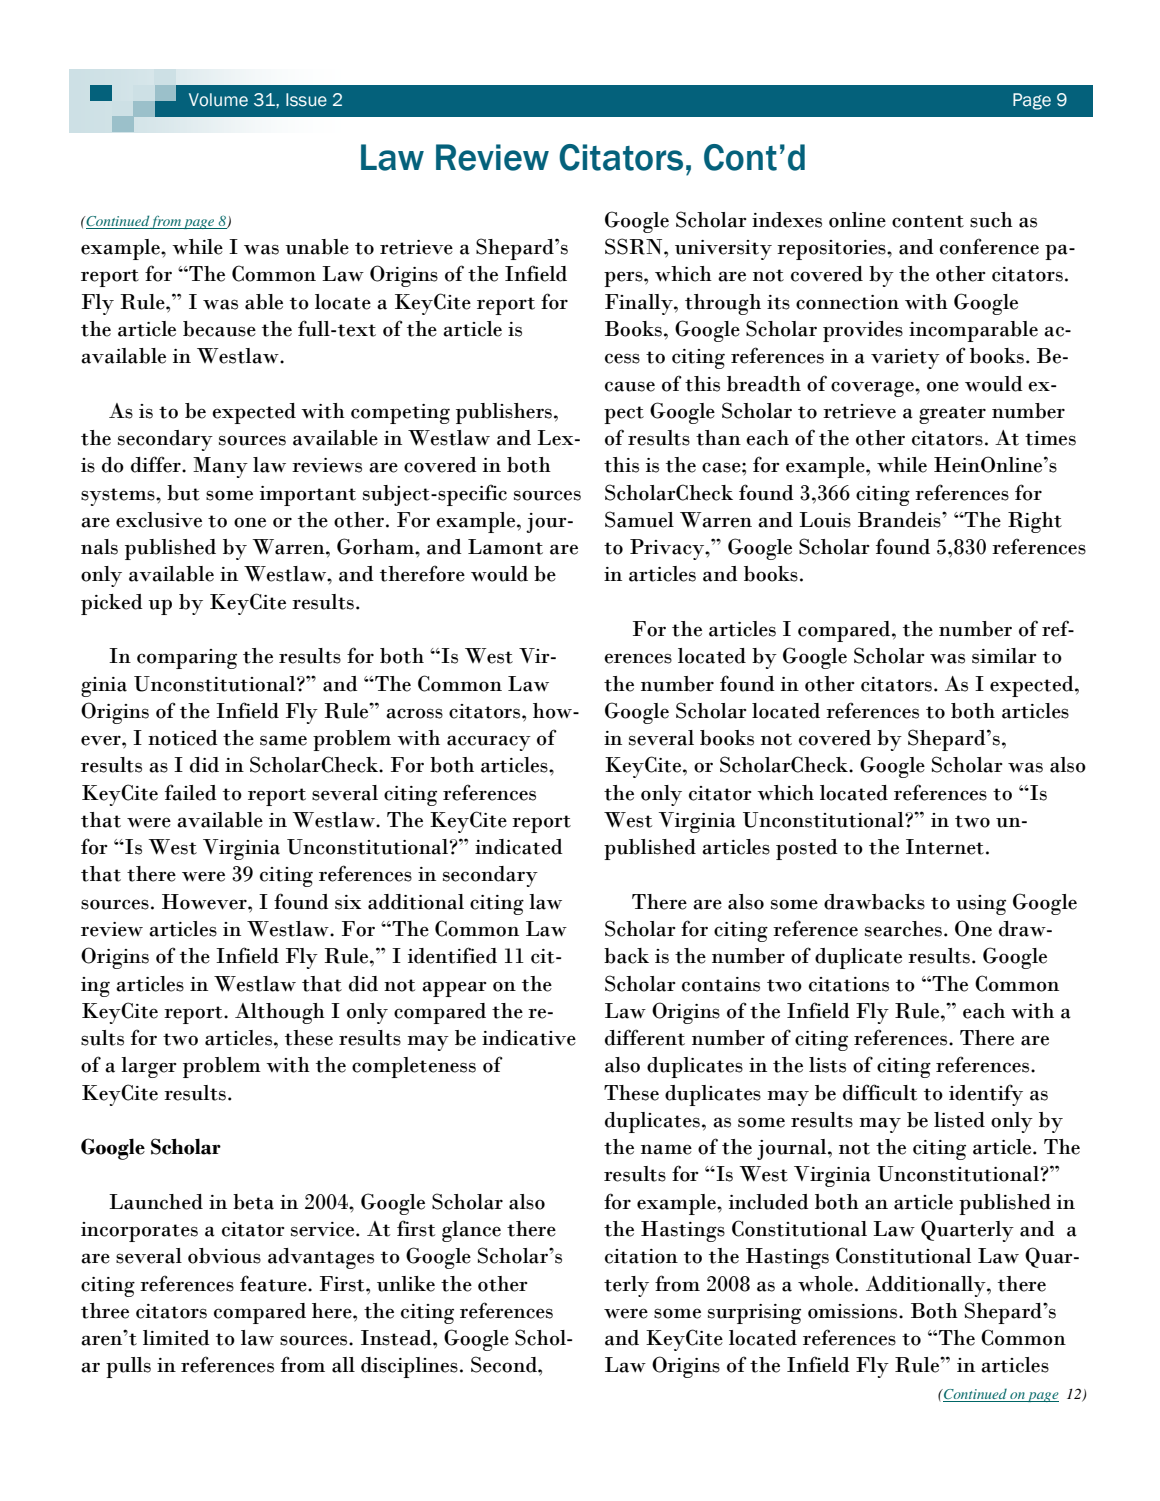 This screenshot has width=1160, height=1501. Describe the element at coordinates (176, 1338) in the screenshot. I see `limited` at that location.
